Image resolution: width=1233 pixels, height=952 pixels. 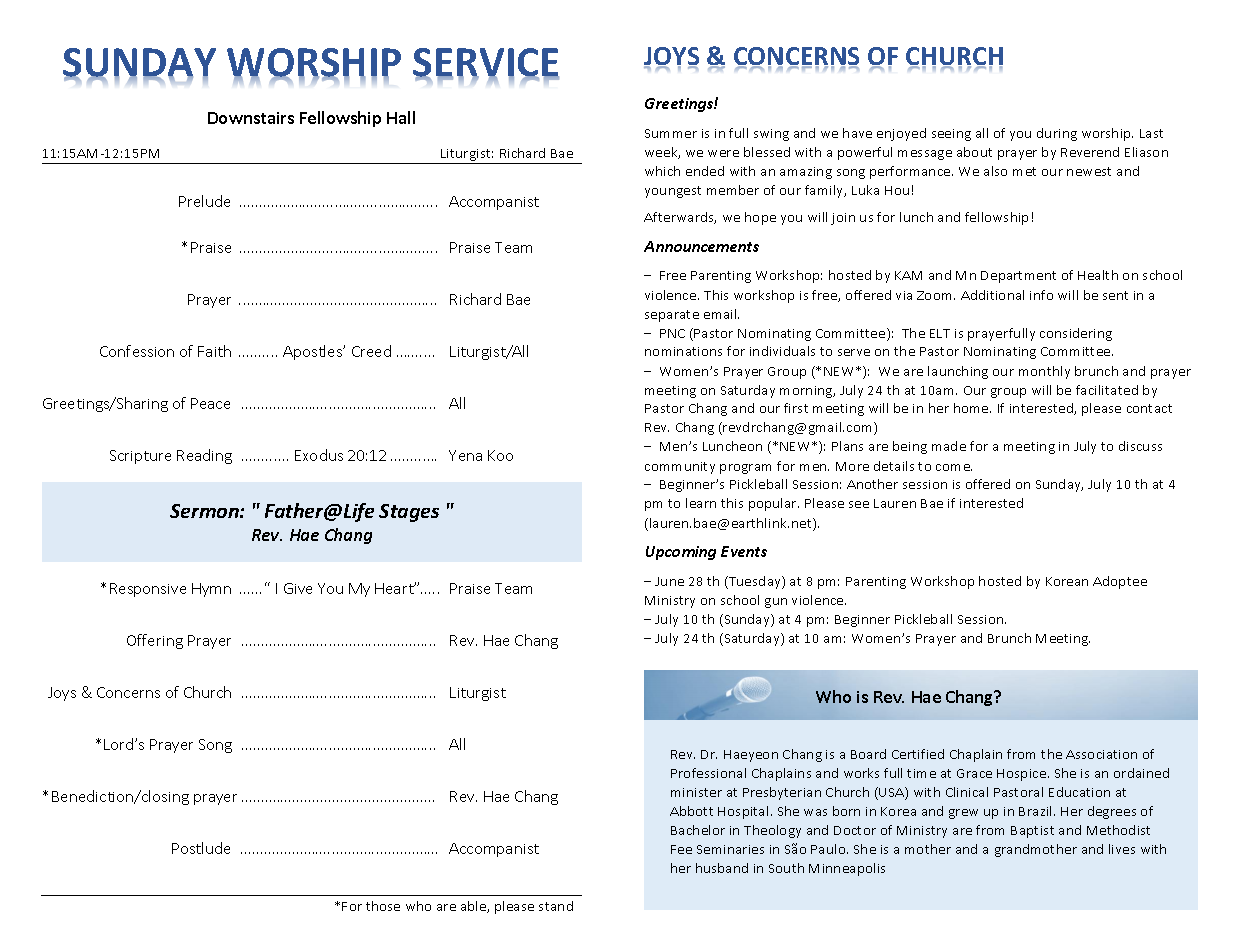 I want to click on Association, so click(x=1101, y=754).
